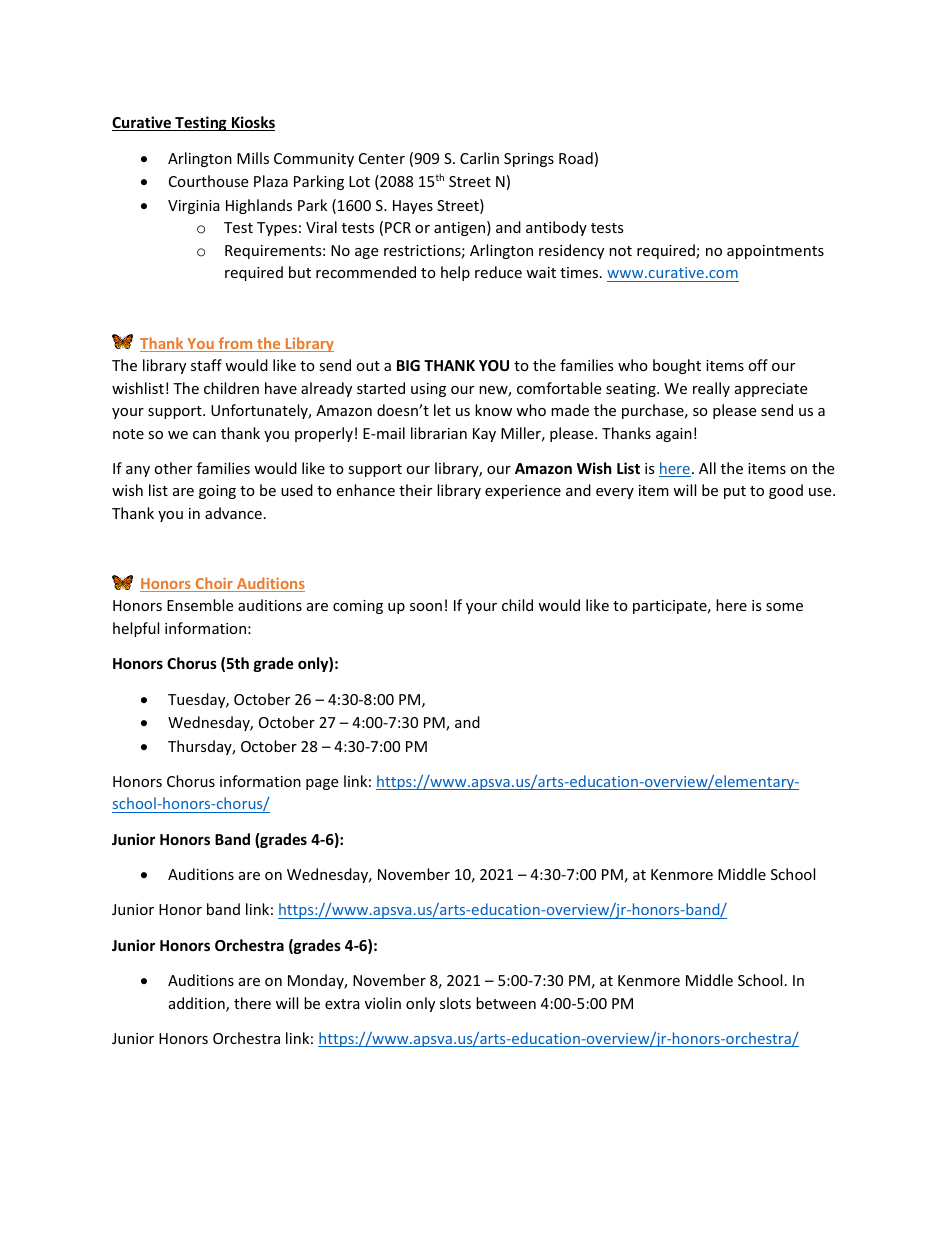  I want to click on appointments, so click(775, 252).
